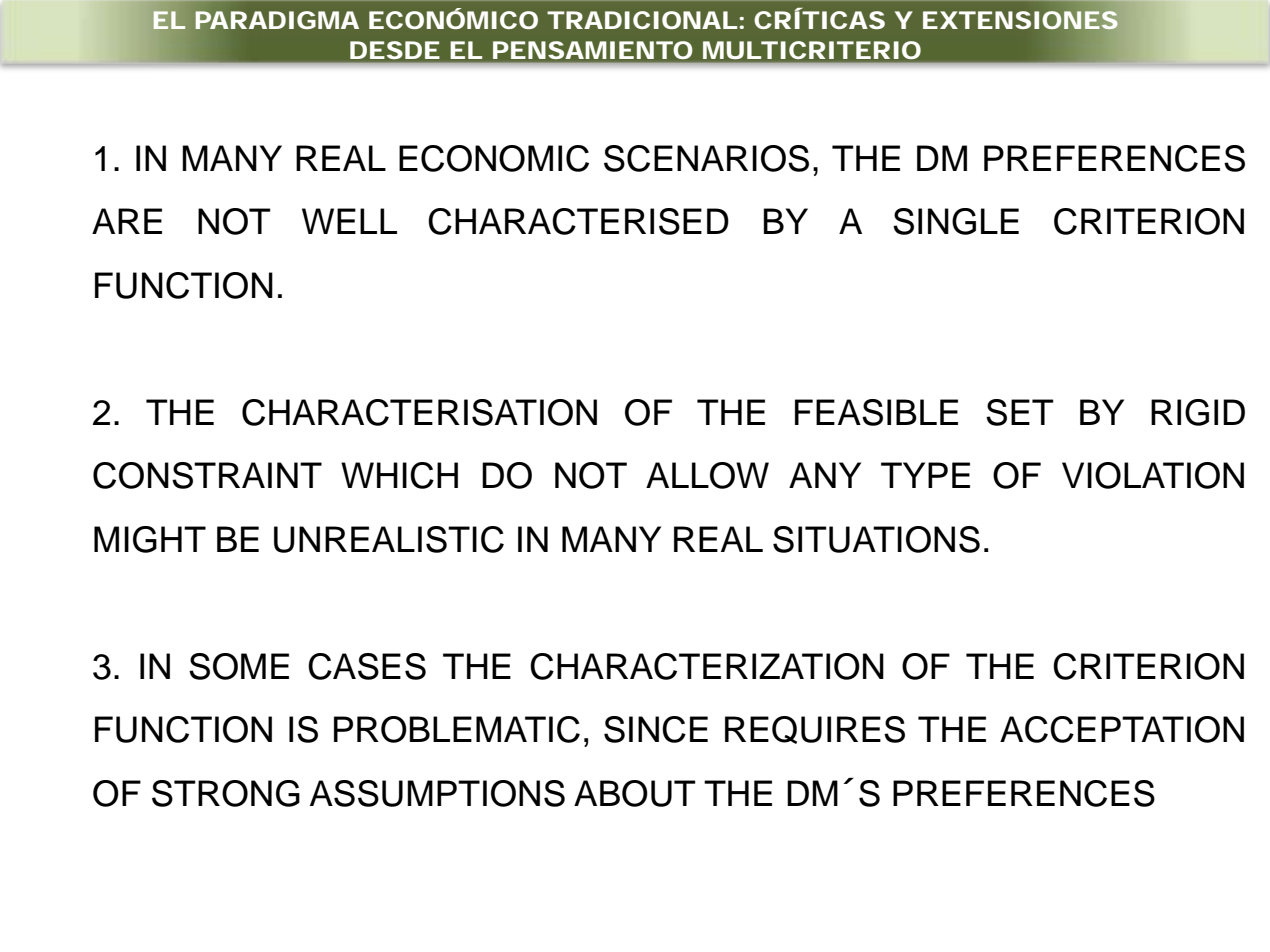 This image has height=952, width=1270. I want to click on STRONG, so click(226, 793).
